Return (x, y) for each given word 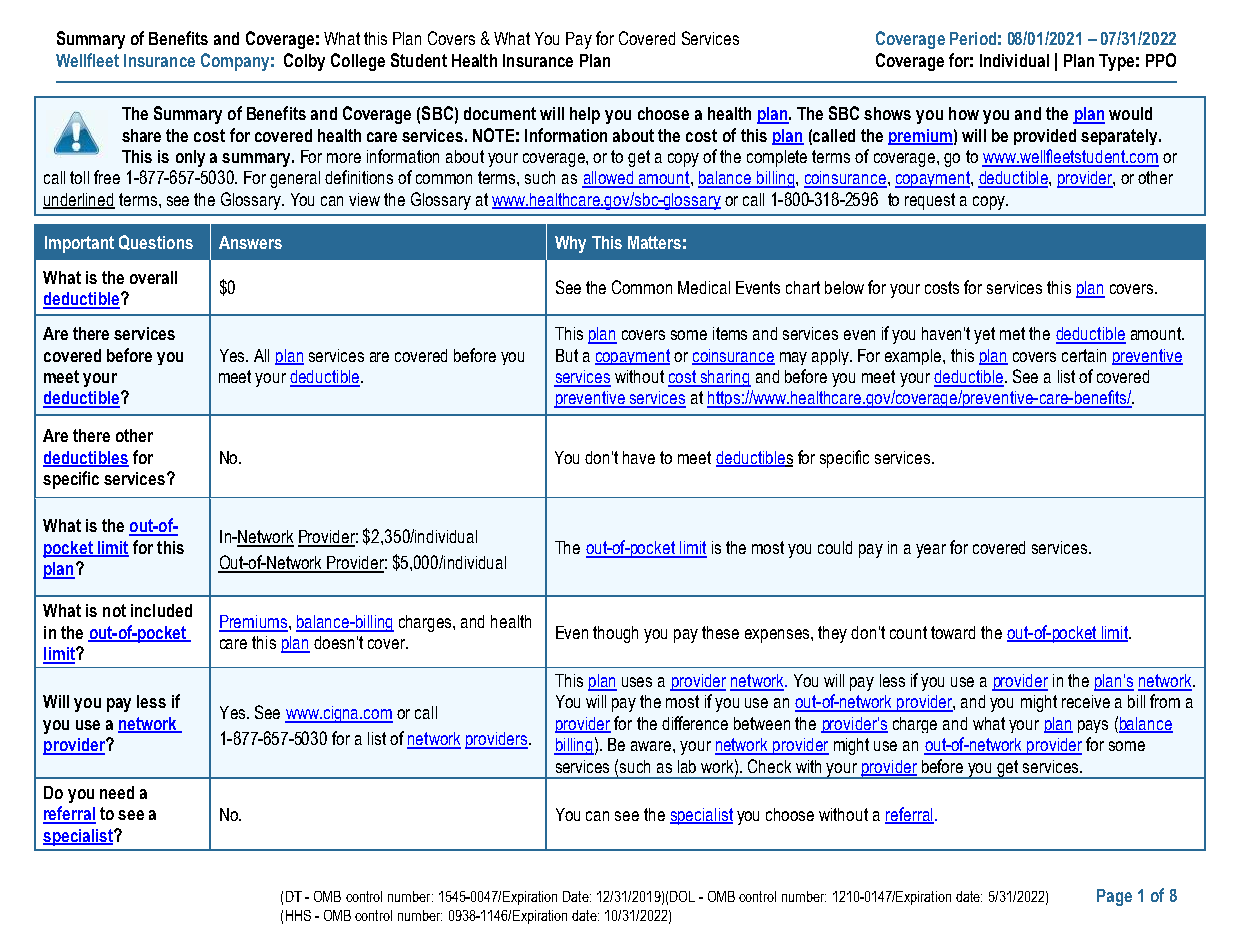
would (1130, 113)
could (835, 547)
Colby (304, 62)
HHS (298, 915)
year (931, 551)
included (161, 610)
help (585, 115)
